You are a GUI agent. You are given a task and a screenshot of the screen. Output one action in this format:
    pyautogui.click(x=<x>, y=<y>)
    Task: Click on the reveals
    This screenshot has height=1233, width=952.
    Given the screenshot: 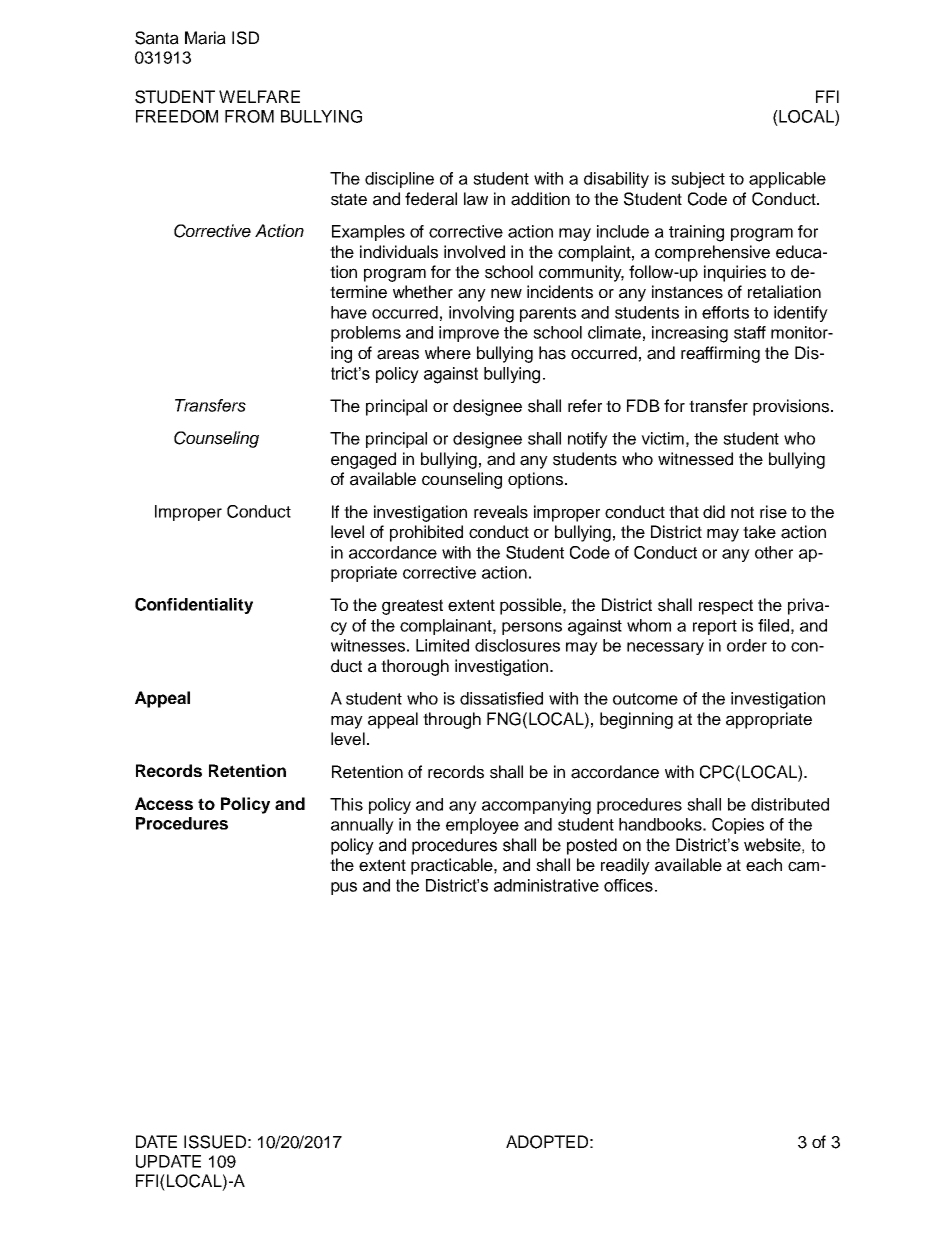 What is the action you would take?
    pyautogui.click(x=501, y=512)
